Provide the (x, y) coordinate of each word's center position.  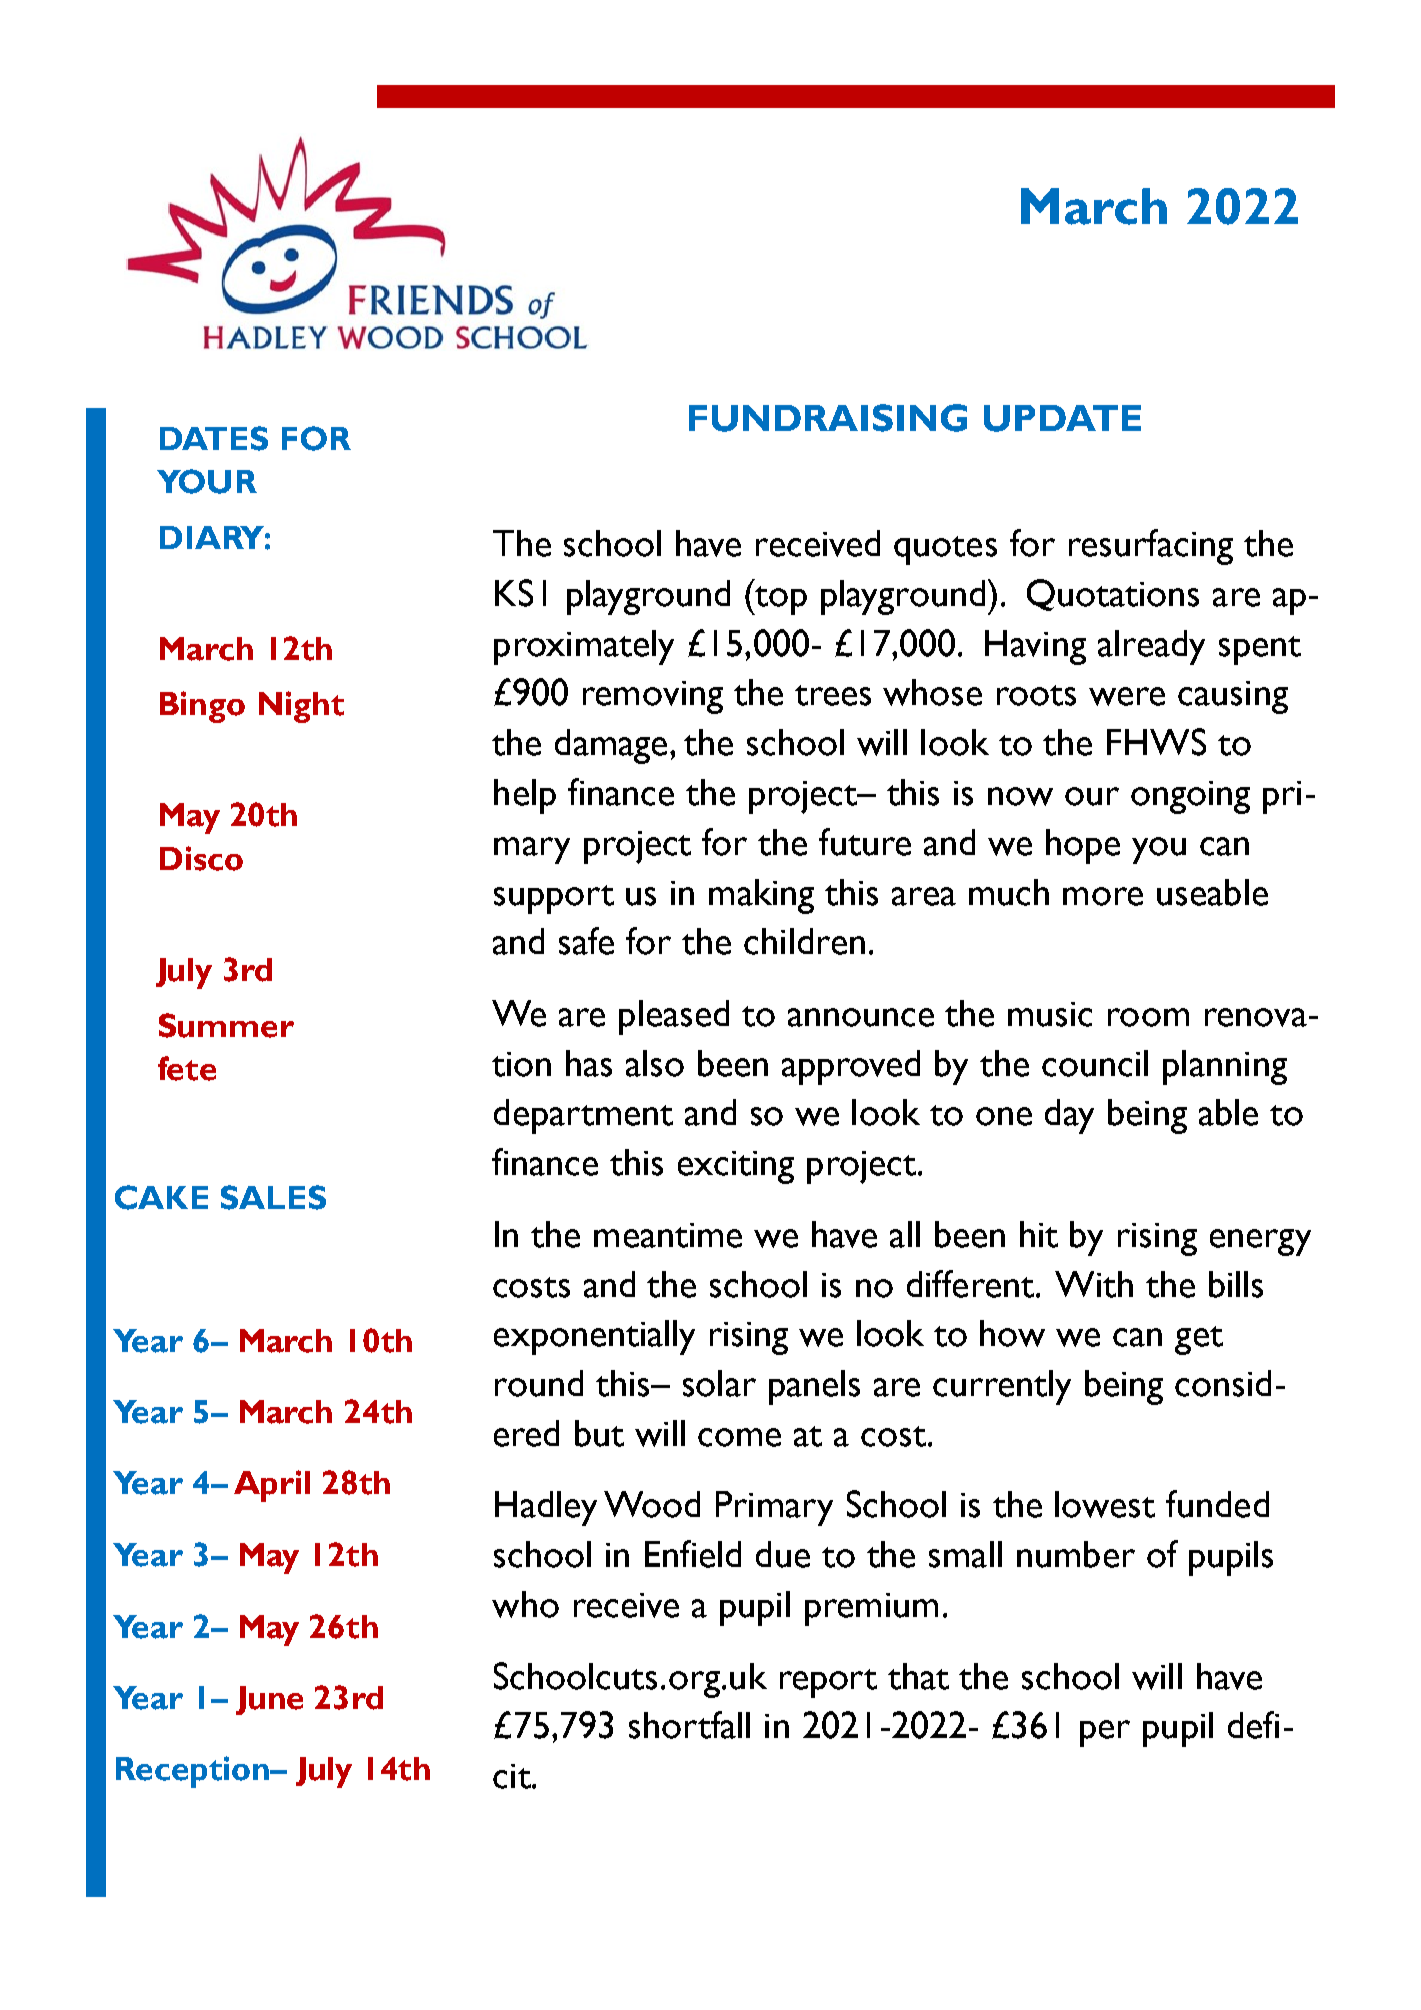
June (269, 1700)
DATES (214, 438)
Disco (201, 858)
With (1094, 1284)
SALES (273, 1197)
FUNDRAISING (828, 418)
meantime (668, 1235)
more (1103, 896)
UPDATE (1062, 418)
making (761, 896)
